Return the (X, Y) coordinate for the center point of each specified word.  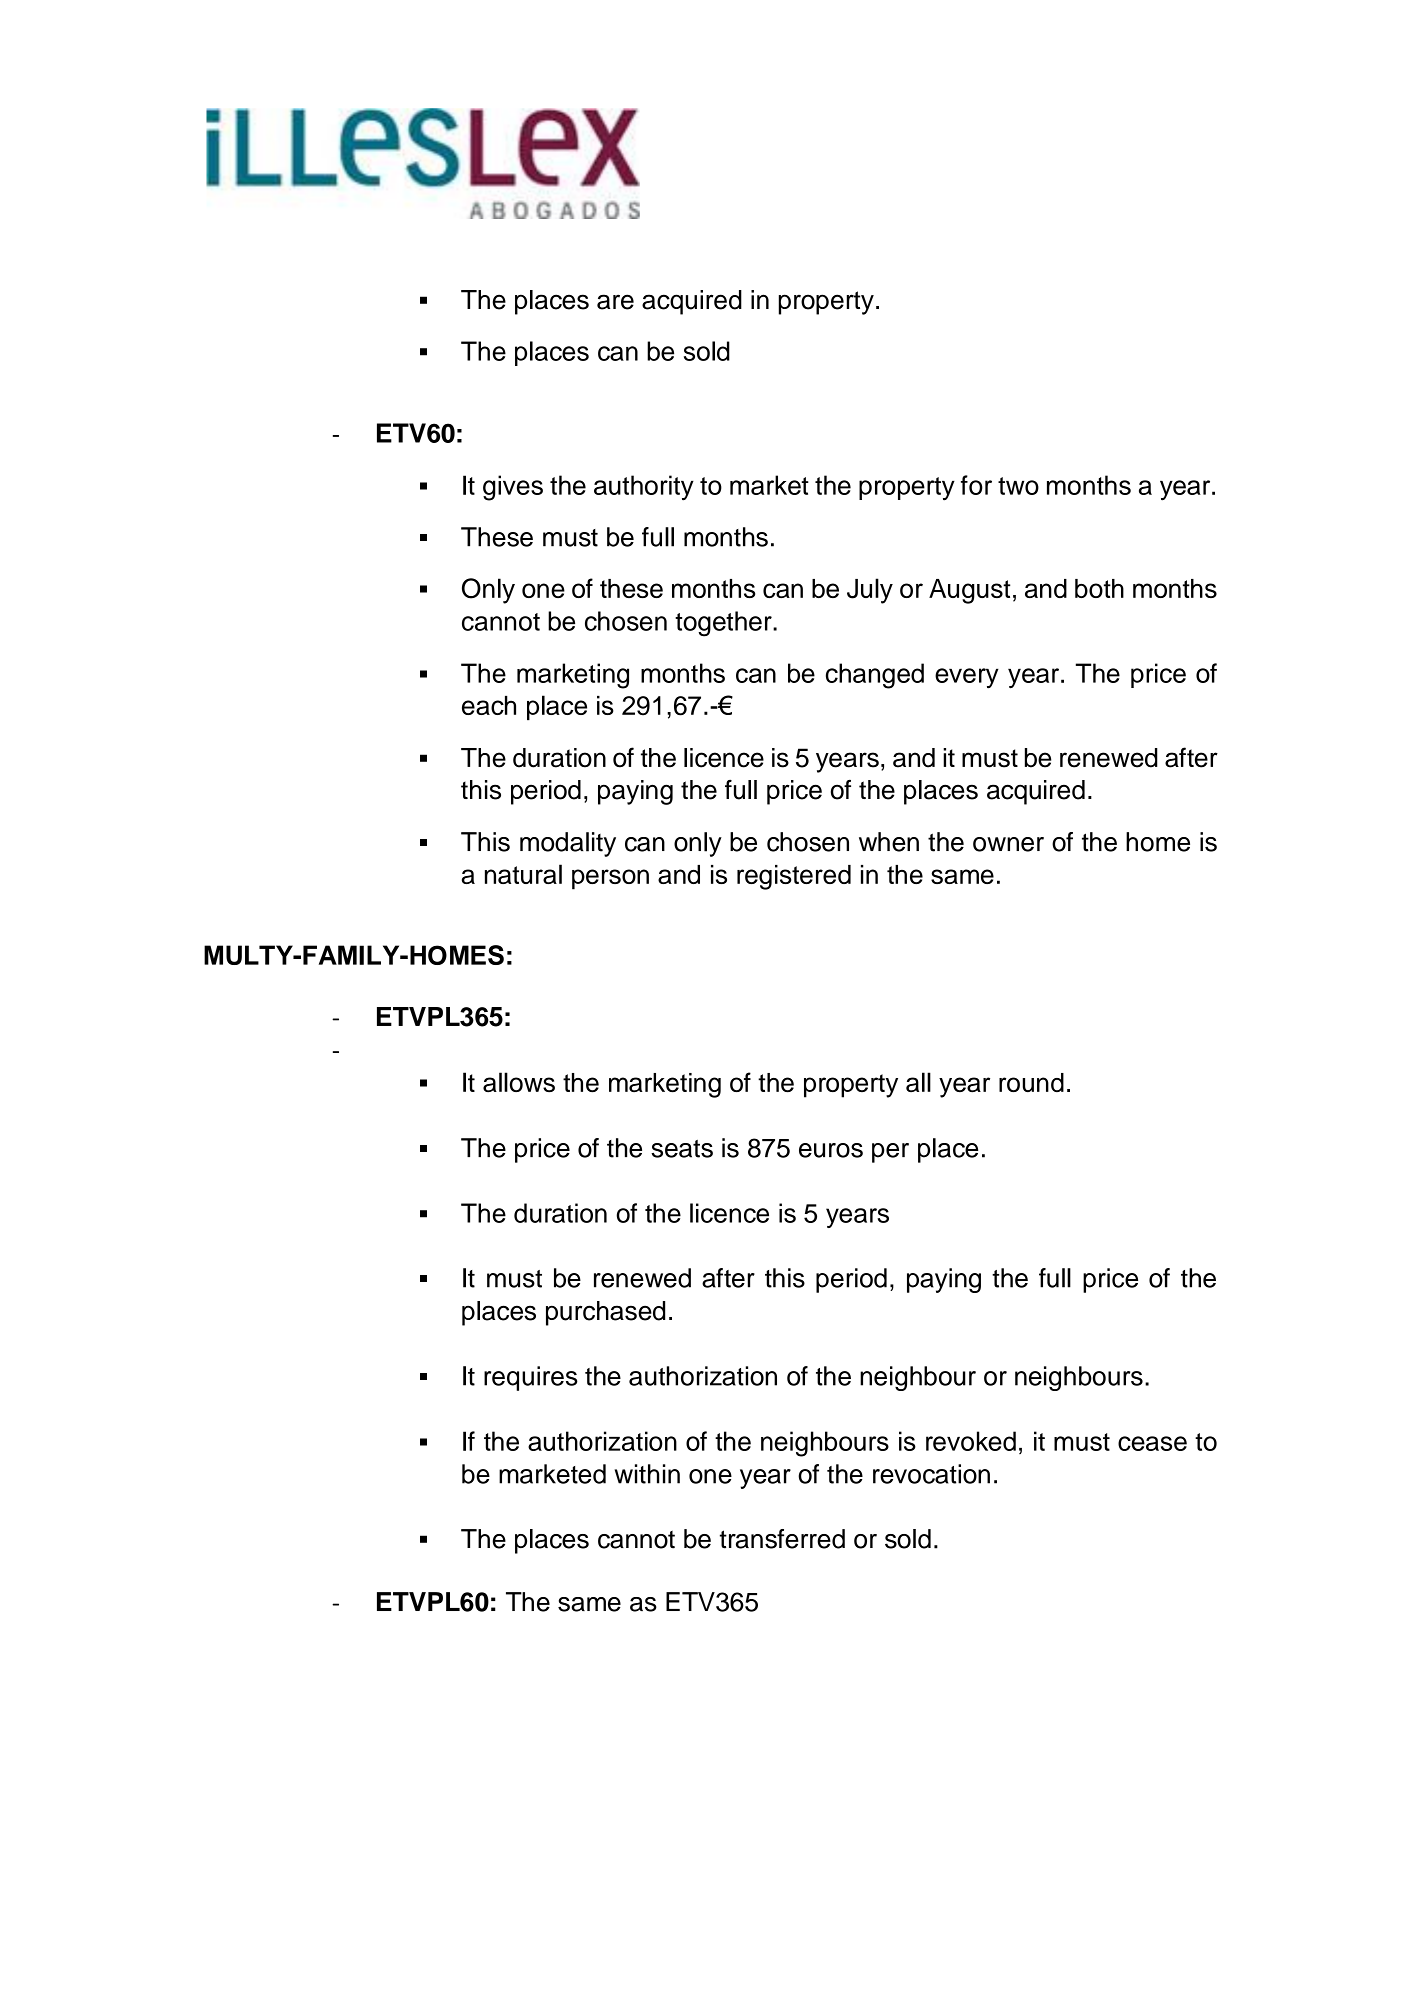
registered (794, 877)
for (976, 485)
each (489, 705)
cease (1152, 1443)
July (870, 591)
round (1031, 1082)
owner (1008, 844)
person (610, 879)
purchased (605, 1313)
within (647, 1474)
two (1018, 486)
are (615, 302)
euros (831, 1150)
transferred (782, 1539)
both (1099, 588)
